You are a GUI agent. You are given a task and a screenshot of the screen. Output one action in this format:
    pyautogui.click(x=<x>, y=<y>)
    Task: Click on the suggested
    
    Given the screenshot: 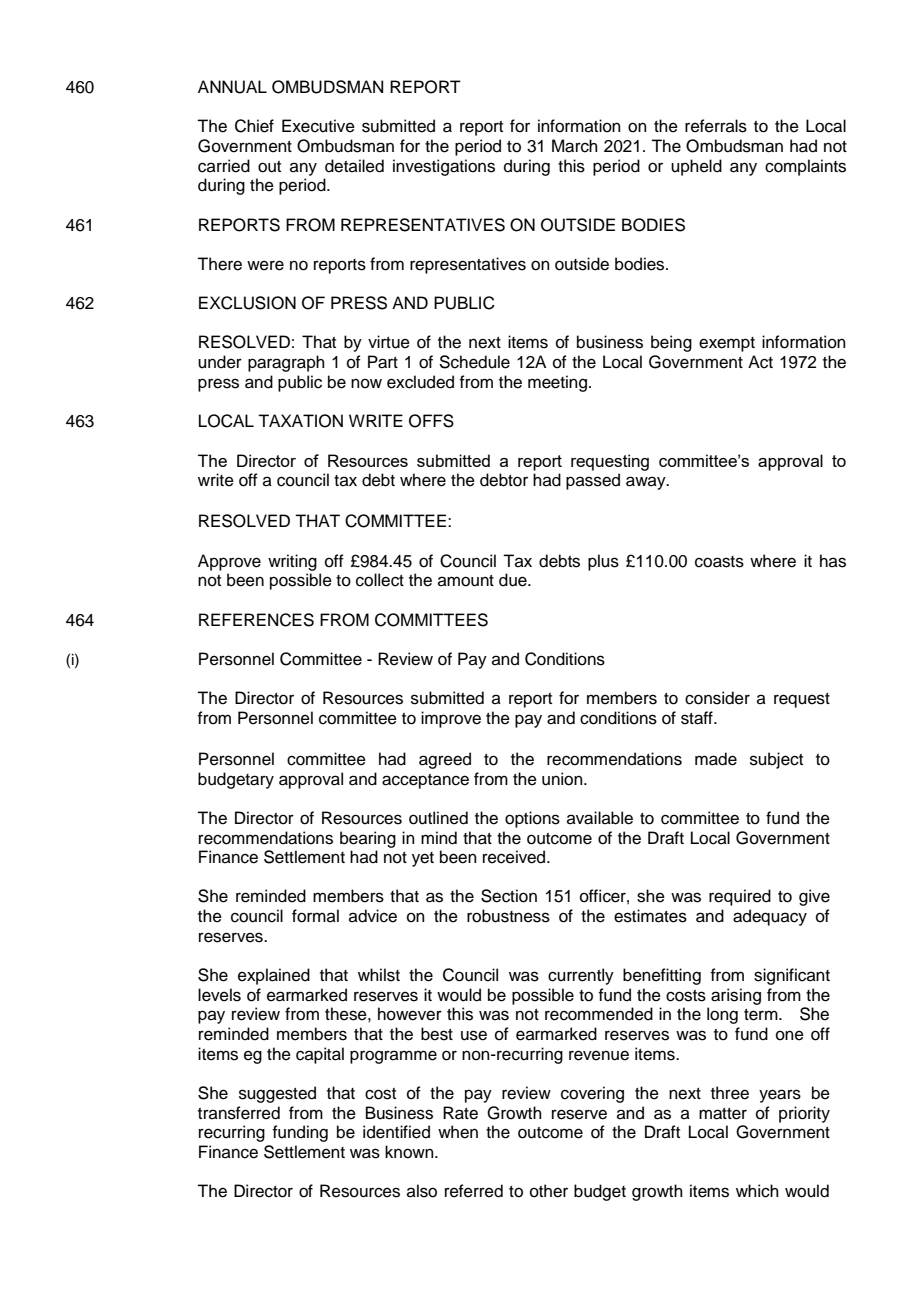 What is the action you would take?
    pyautogui.click(x=277, y=1094)
